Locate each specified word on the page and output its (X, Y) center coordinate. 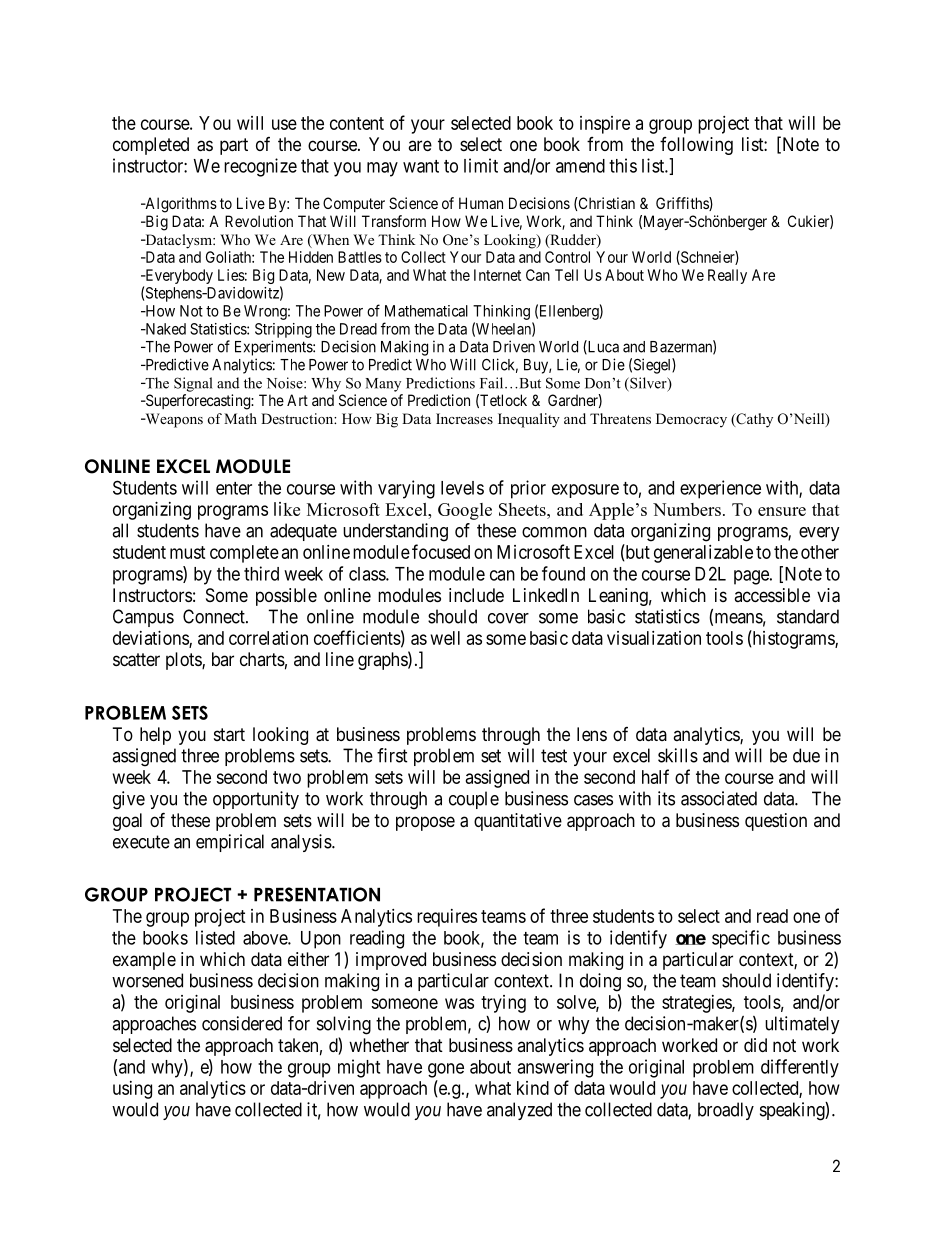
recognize (260, 167)
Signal (193, 384)
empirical (230, 843)
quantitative (518, 822)
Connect (215, 616)
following (696, 146)
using (132, 1090)
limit (481, 165)
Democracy (691, 420)
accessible (772, 595)
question (776, 822)
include (476, 595)
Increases (464, 418)
